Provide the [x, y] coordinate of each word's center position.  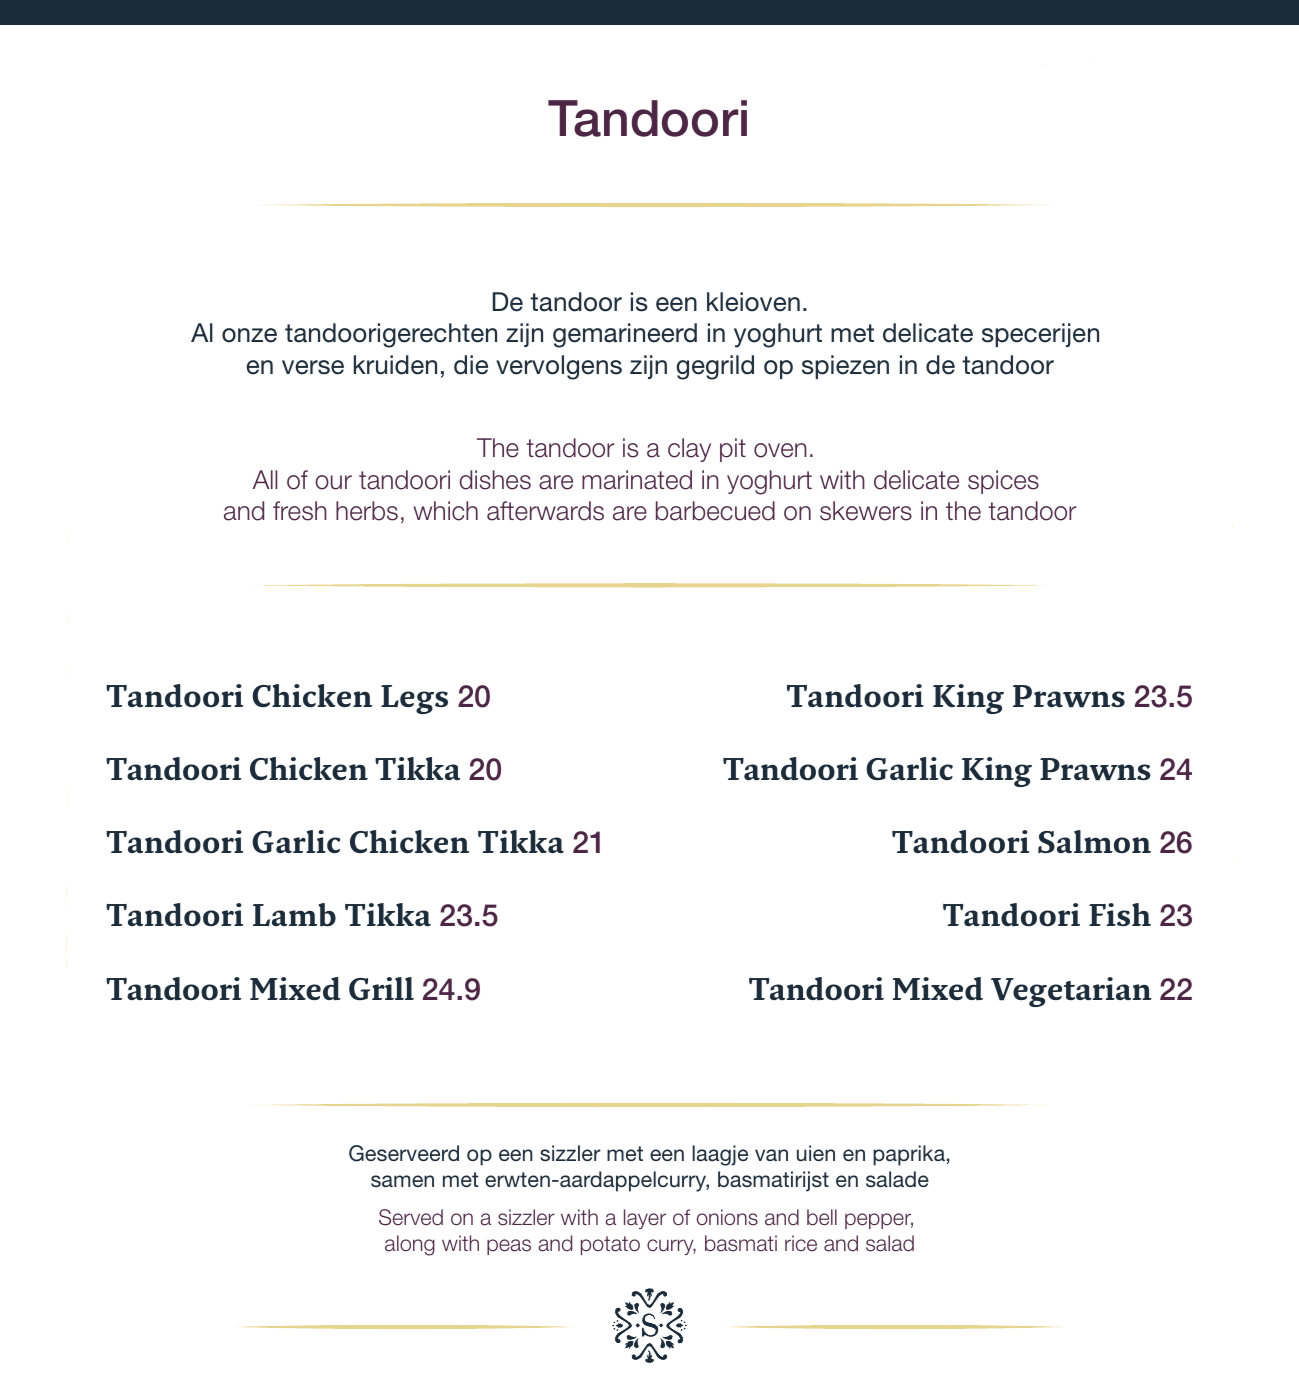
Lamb [294, 915]
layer [645, 1219]
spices [1003, 482]
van [771, 1155]
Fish [1120, 914]
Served [411, 1217]
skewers [866, 511]
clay [689, 450]
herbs [367, 511]
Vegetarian [1071, 992]
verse [313, 367]
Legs [414, 699]
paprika [909, 1155]
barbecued [715, 511]
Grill [381, 988]
